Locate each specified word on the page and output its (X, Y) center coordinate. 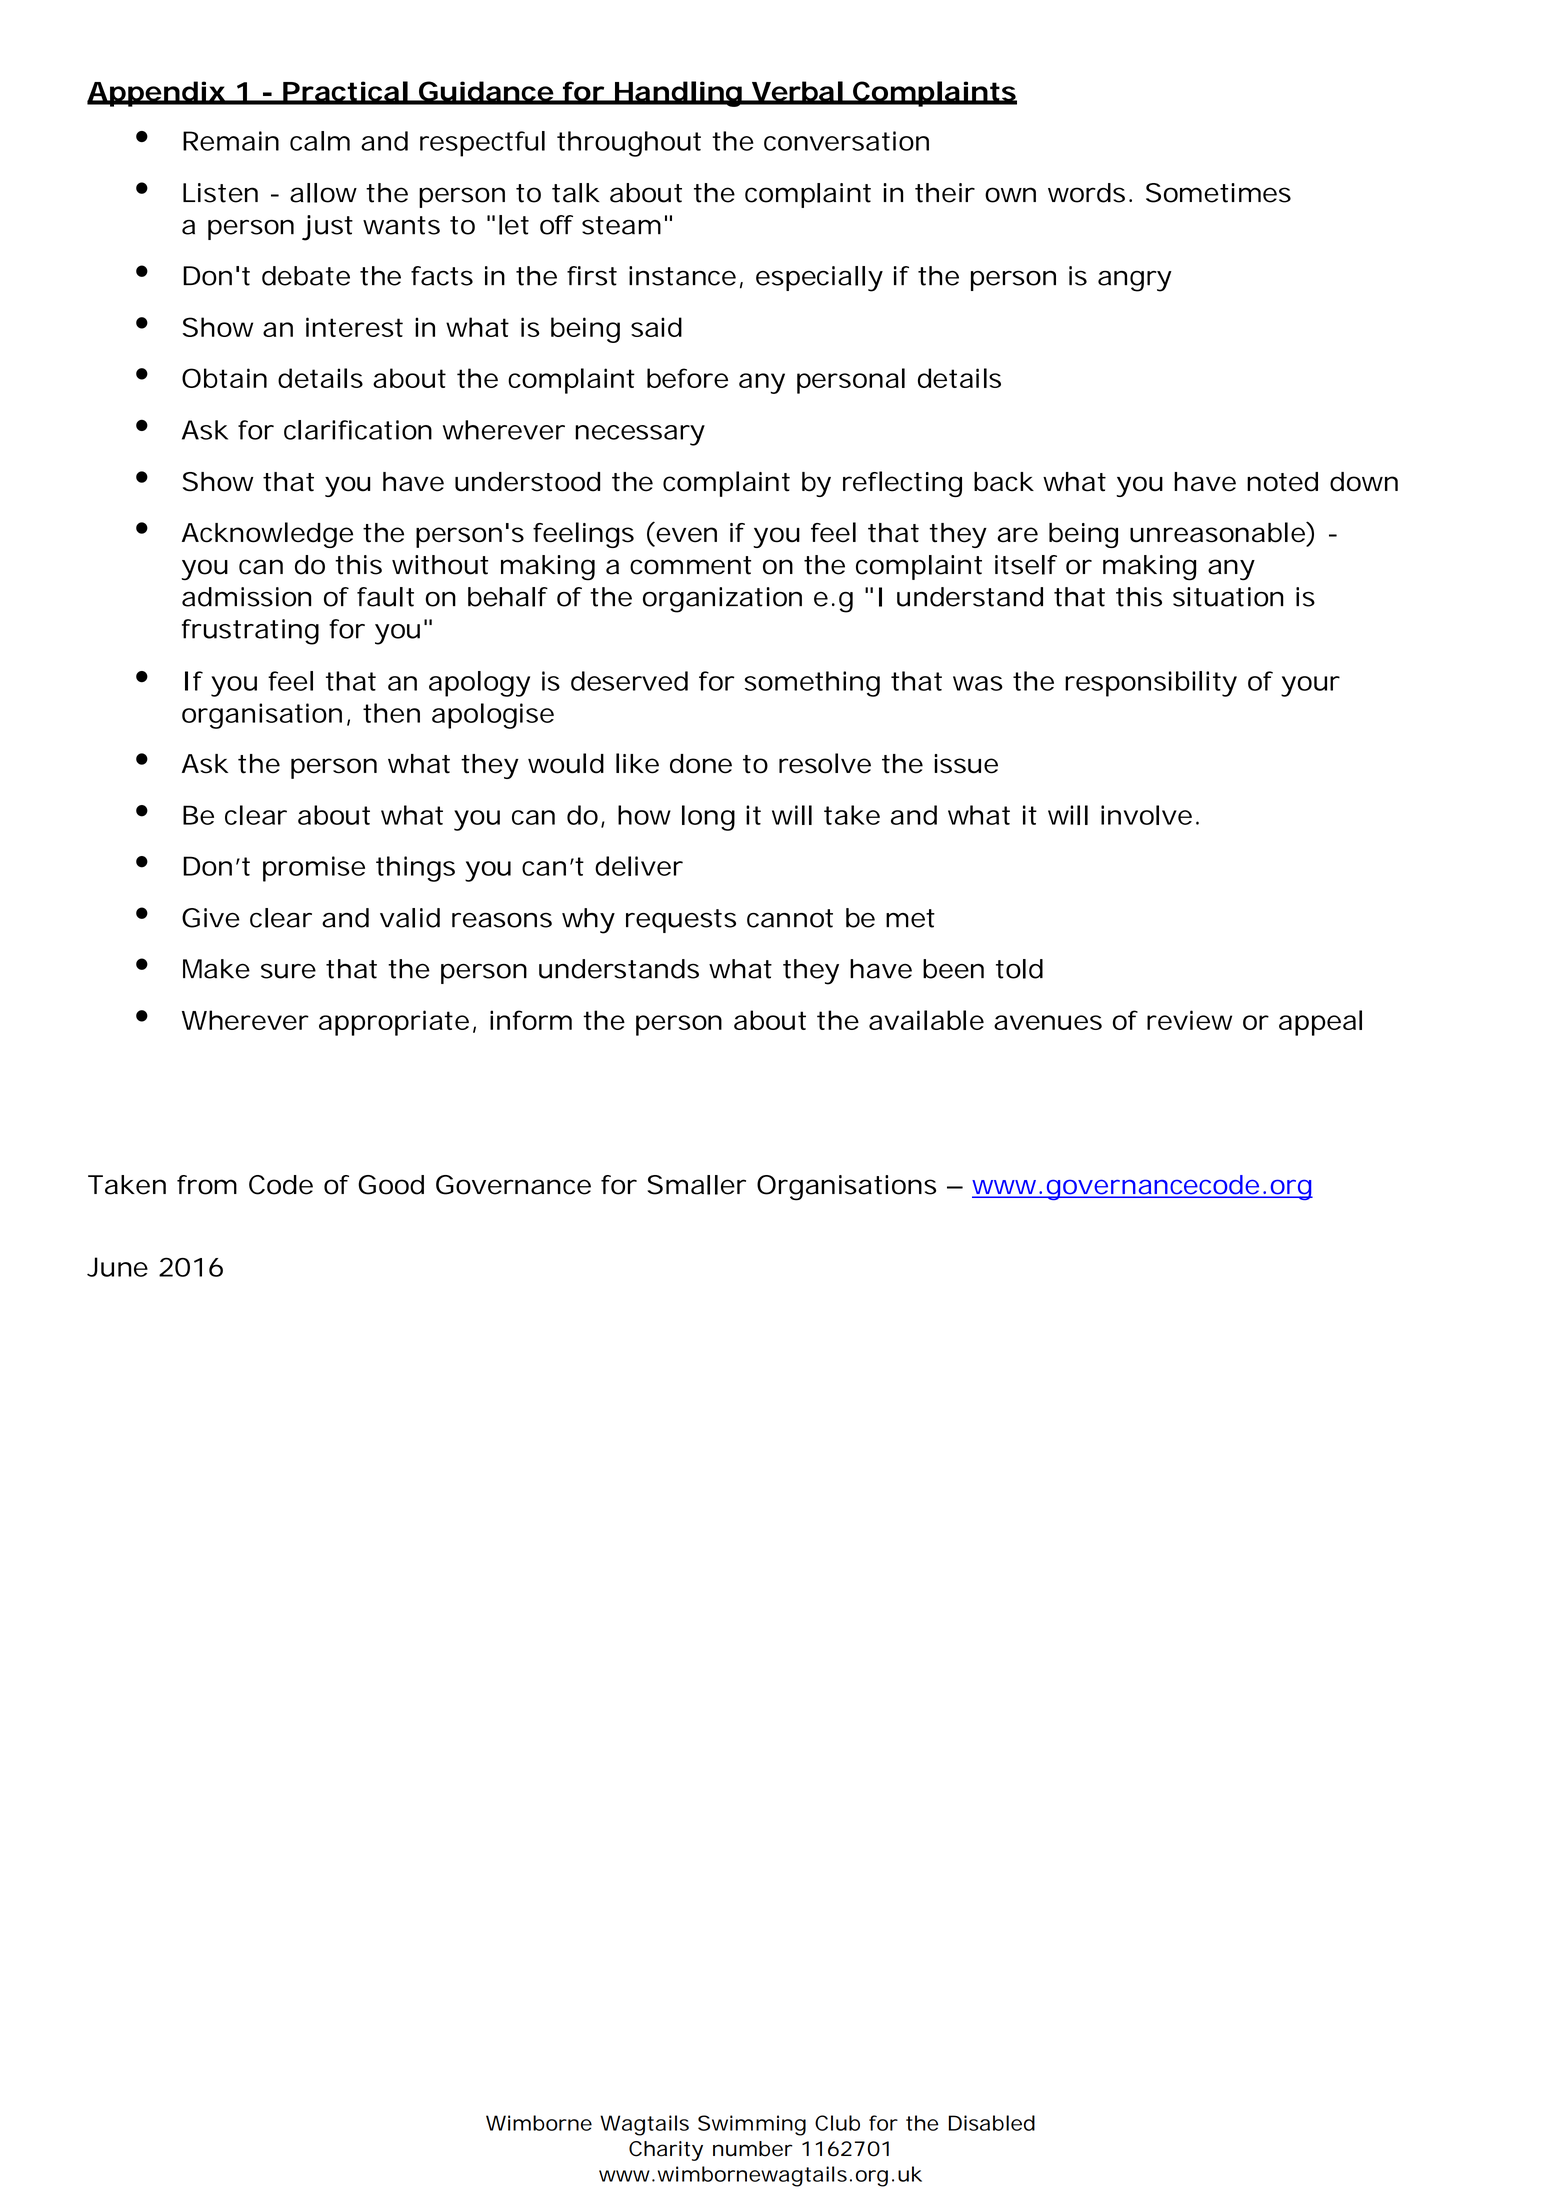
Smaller (696, 1185)
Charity (666, 2151)
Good (391, 1185)
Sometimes (1218, 193)
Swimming (752, 2125)
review (1189, 1020)
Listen (220, 193)
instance (682, 276)
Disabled (991, 2123)
